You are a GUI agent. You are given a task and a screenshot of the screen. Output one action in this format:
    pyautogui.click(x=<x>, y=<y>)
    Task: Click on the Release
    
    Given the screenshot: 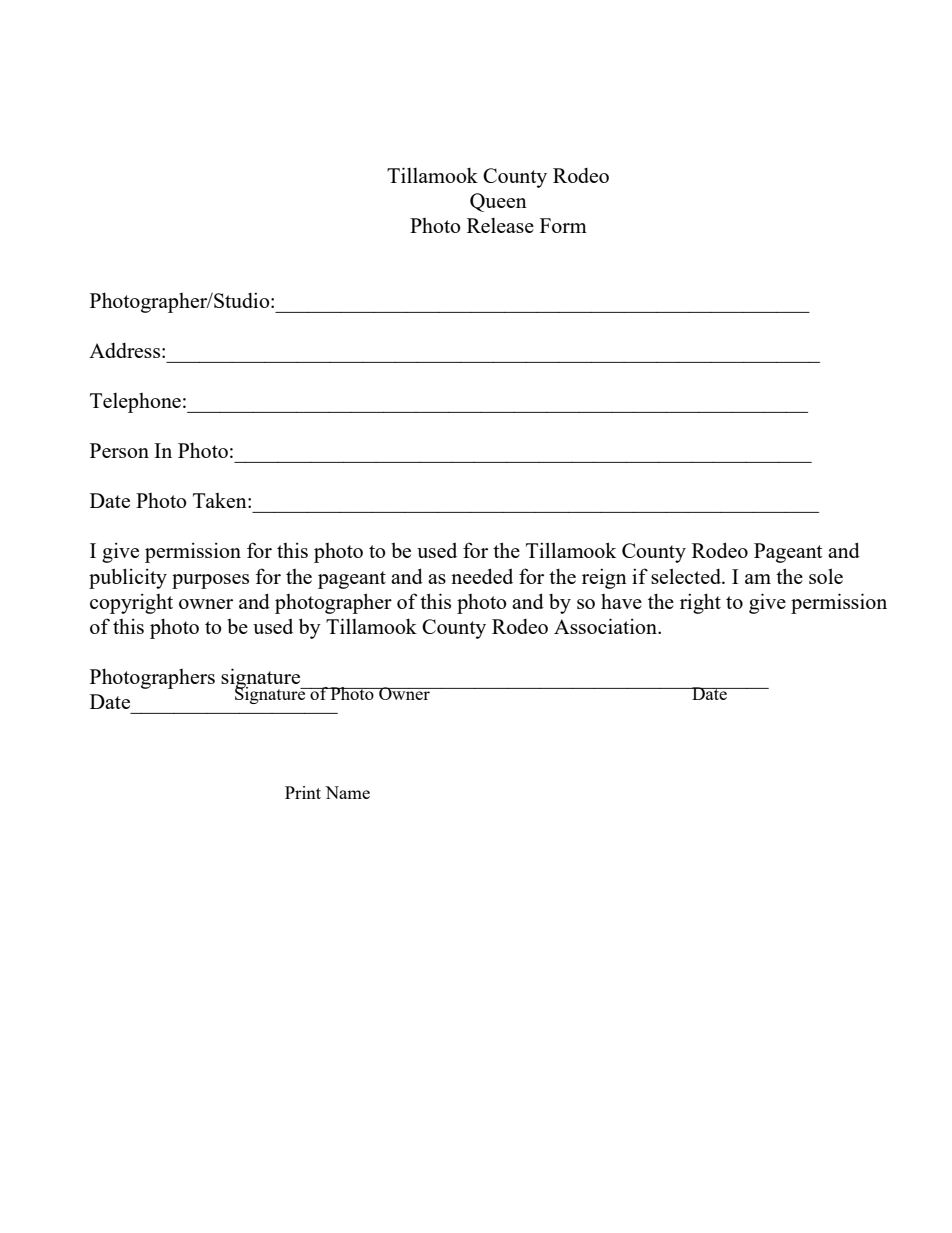 What is the action you would take?
    pyautogui.click(x=500, y=225)
